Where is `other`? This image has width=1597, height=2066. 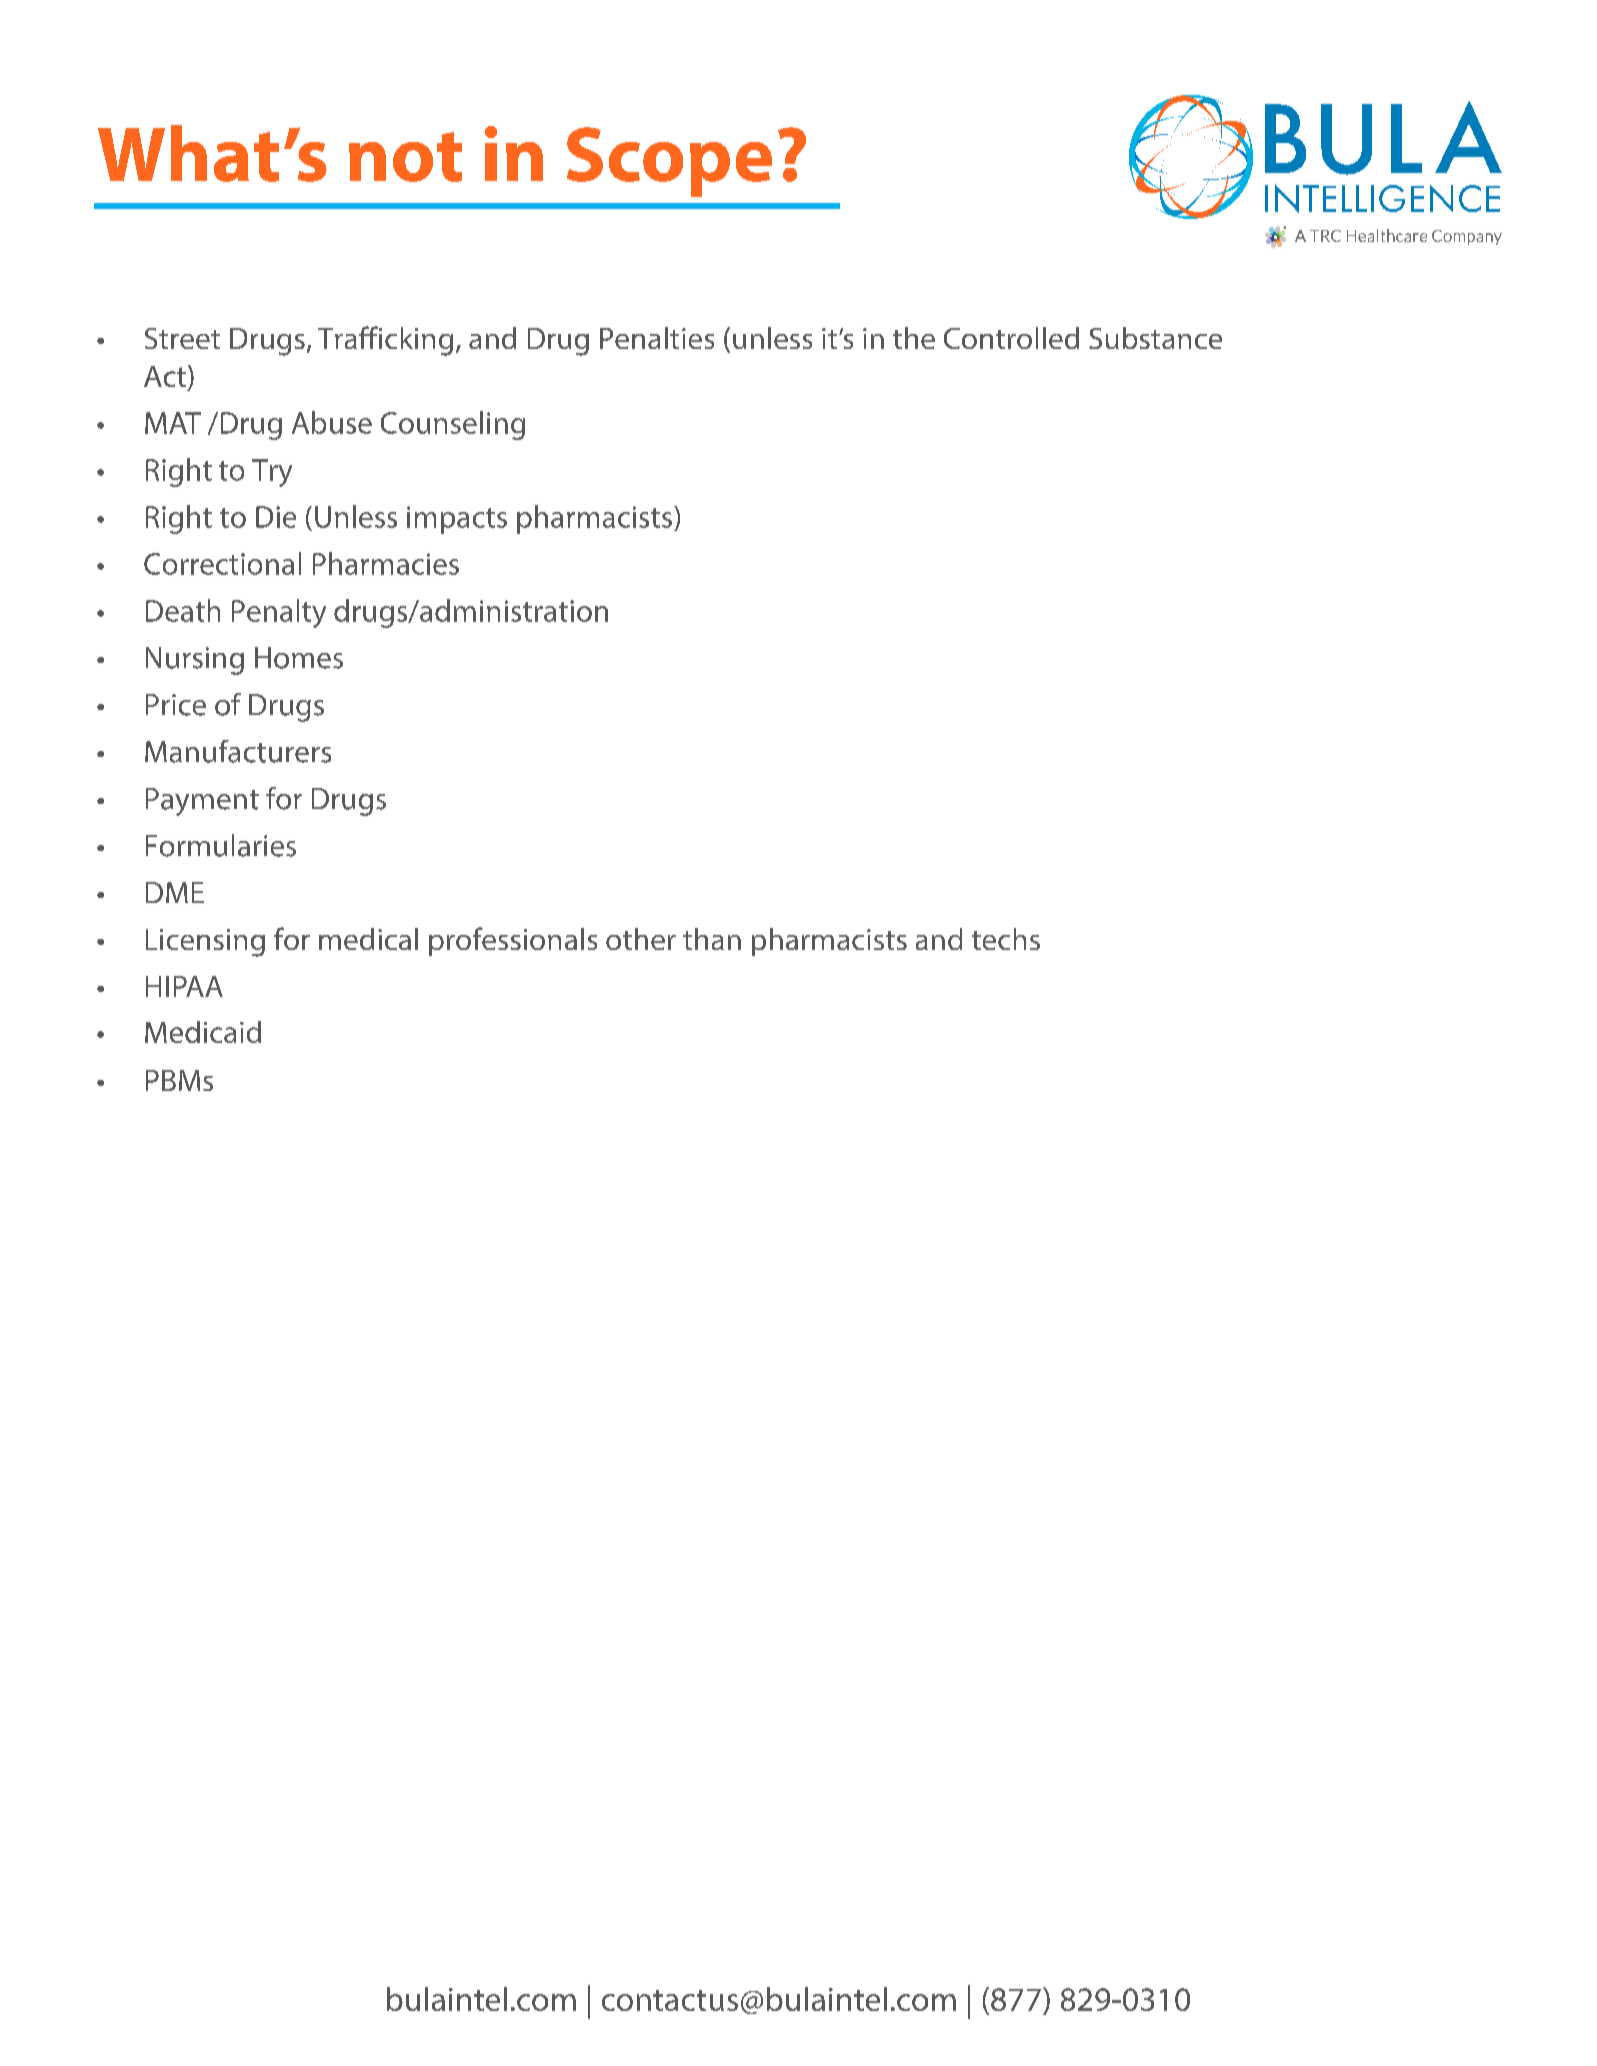 other is located at coordinates (641, 939).
